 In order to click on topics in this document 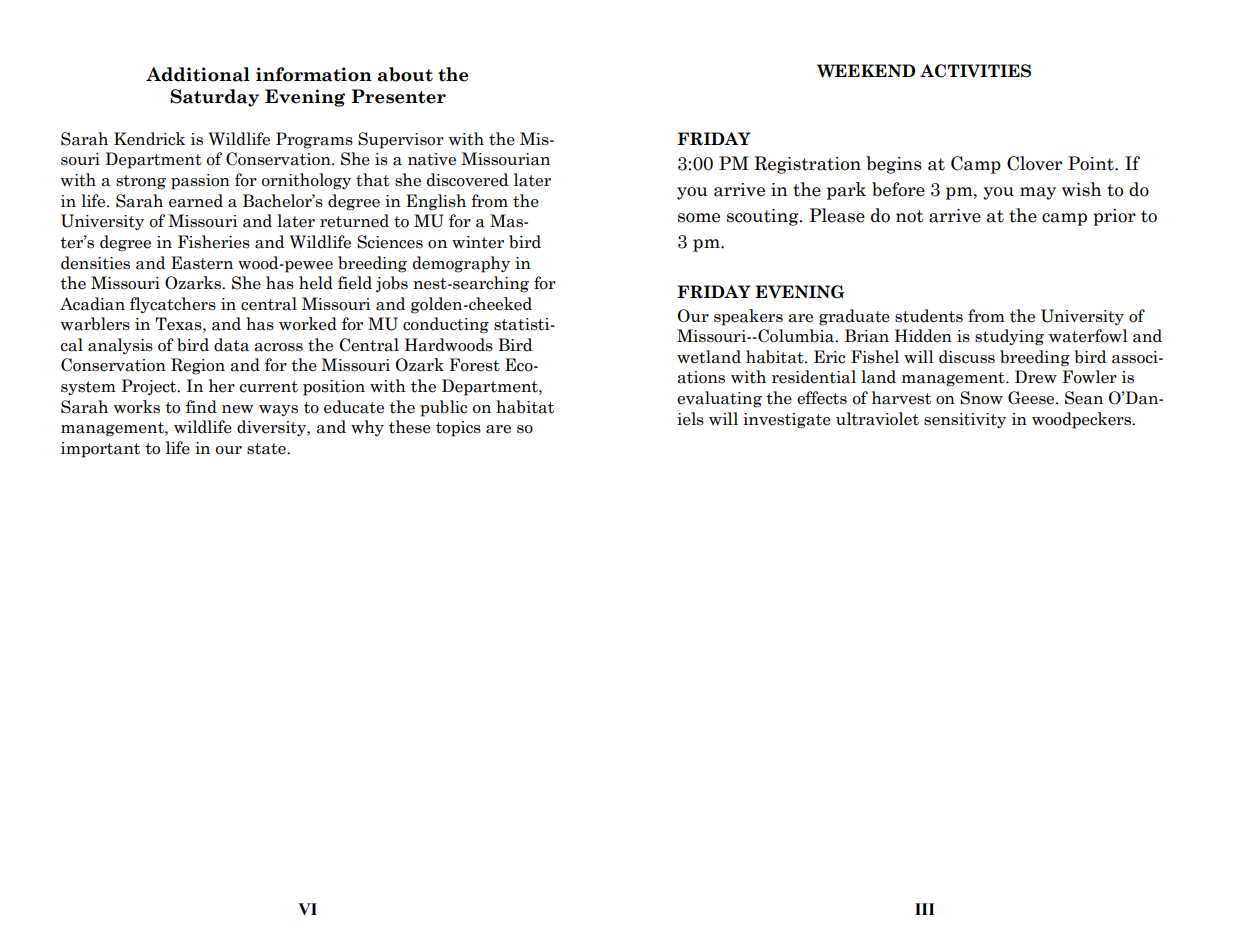, I will do `click(458, 429)`.
